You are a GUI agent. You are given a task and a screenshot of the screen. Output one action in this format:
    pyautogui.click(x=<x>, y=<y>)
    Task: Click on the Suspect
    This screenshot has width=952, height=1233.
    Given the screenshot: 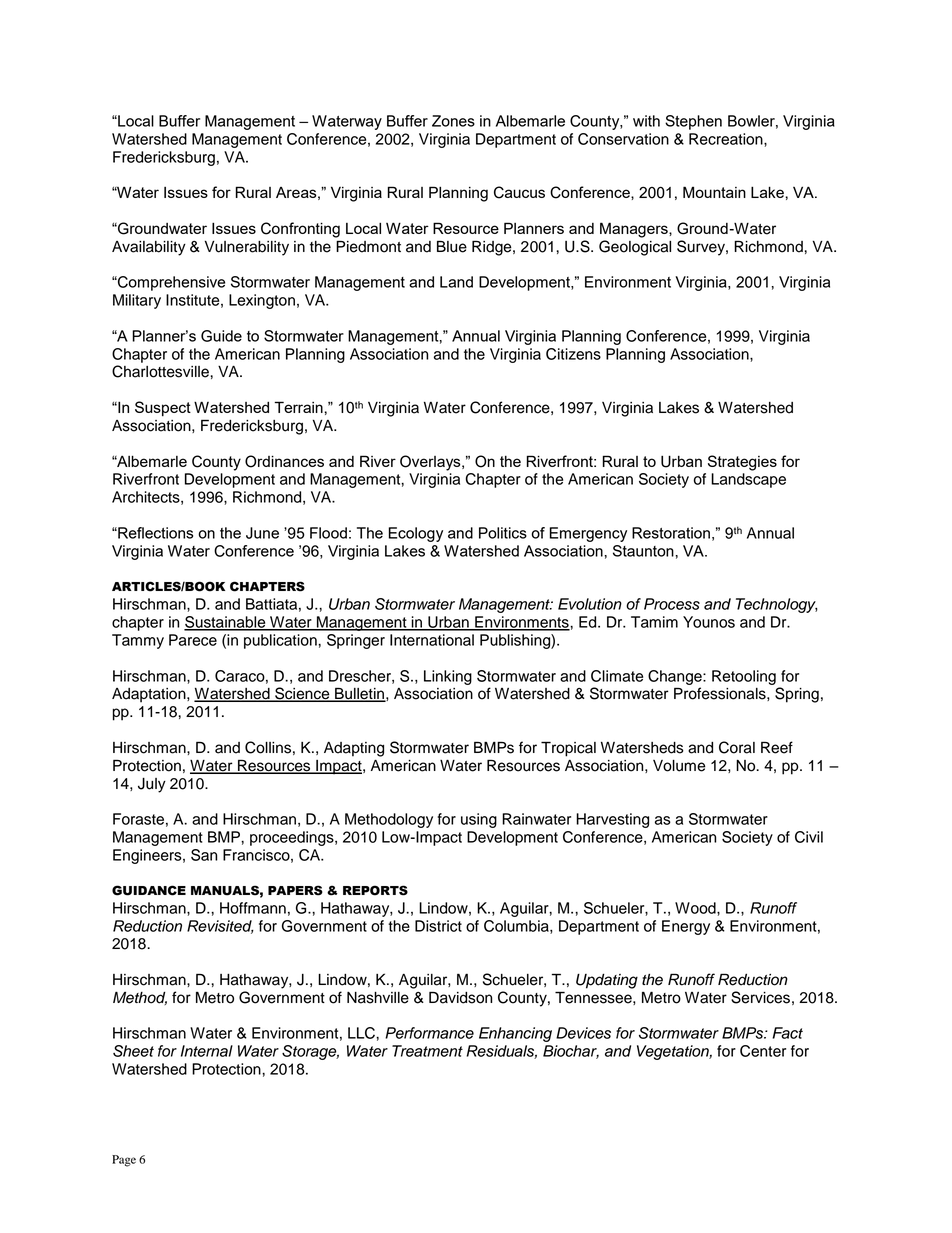 What is the action you would take?
    pyautogui.click(x=163, y=409)
